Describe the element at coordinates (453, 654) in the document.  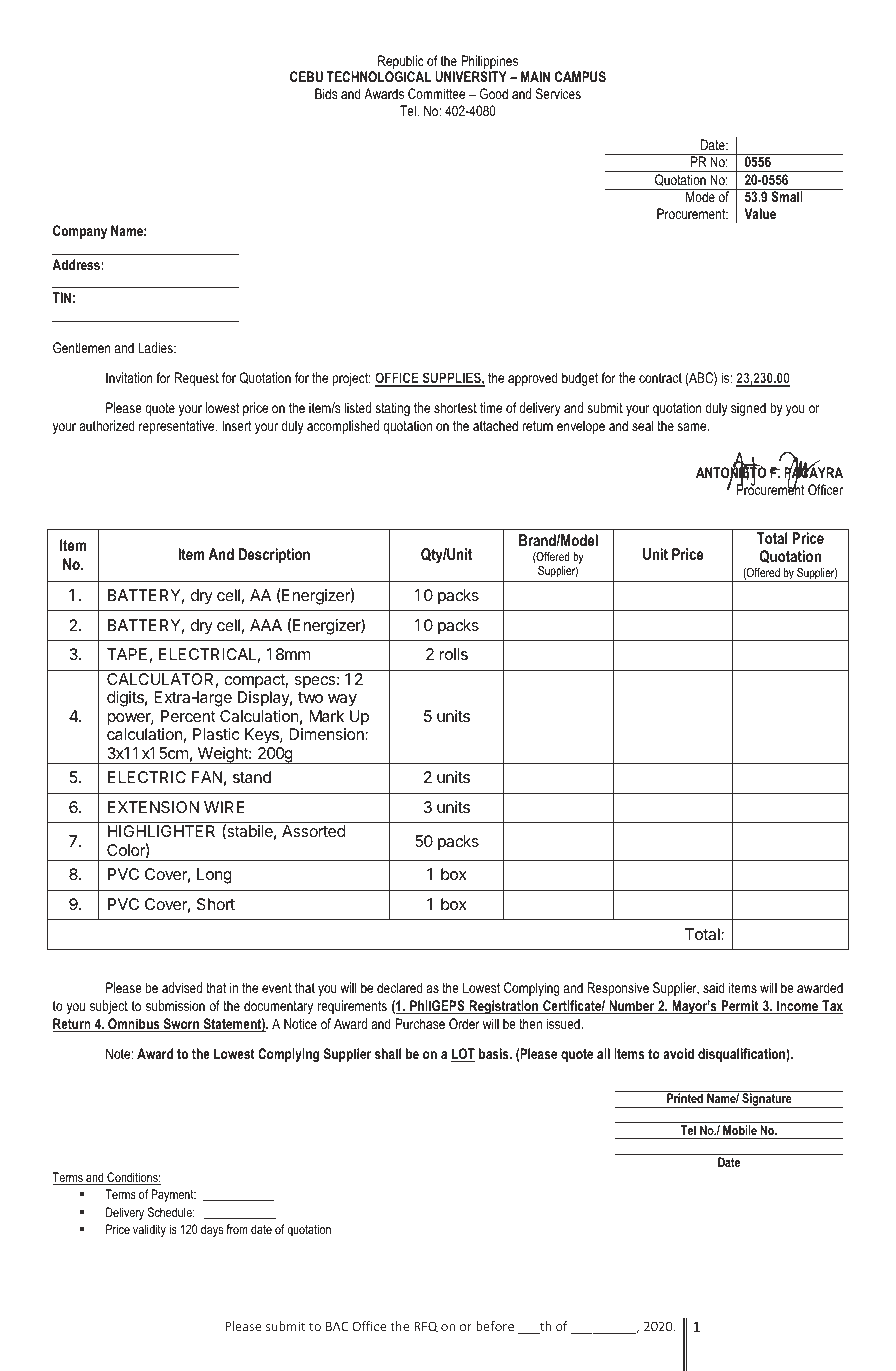
I see `rolls` at that location.
